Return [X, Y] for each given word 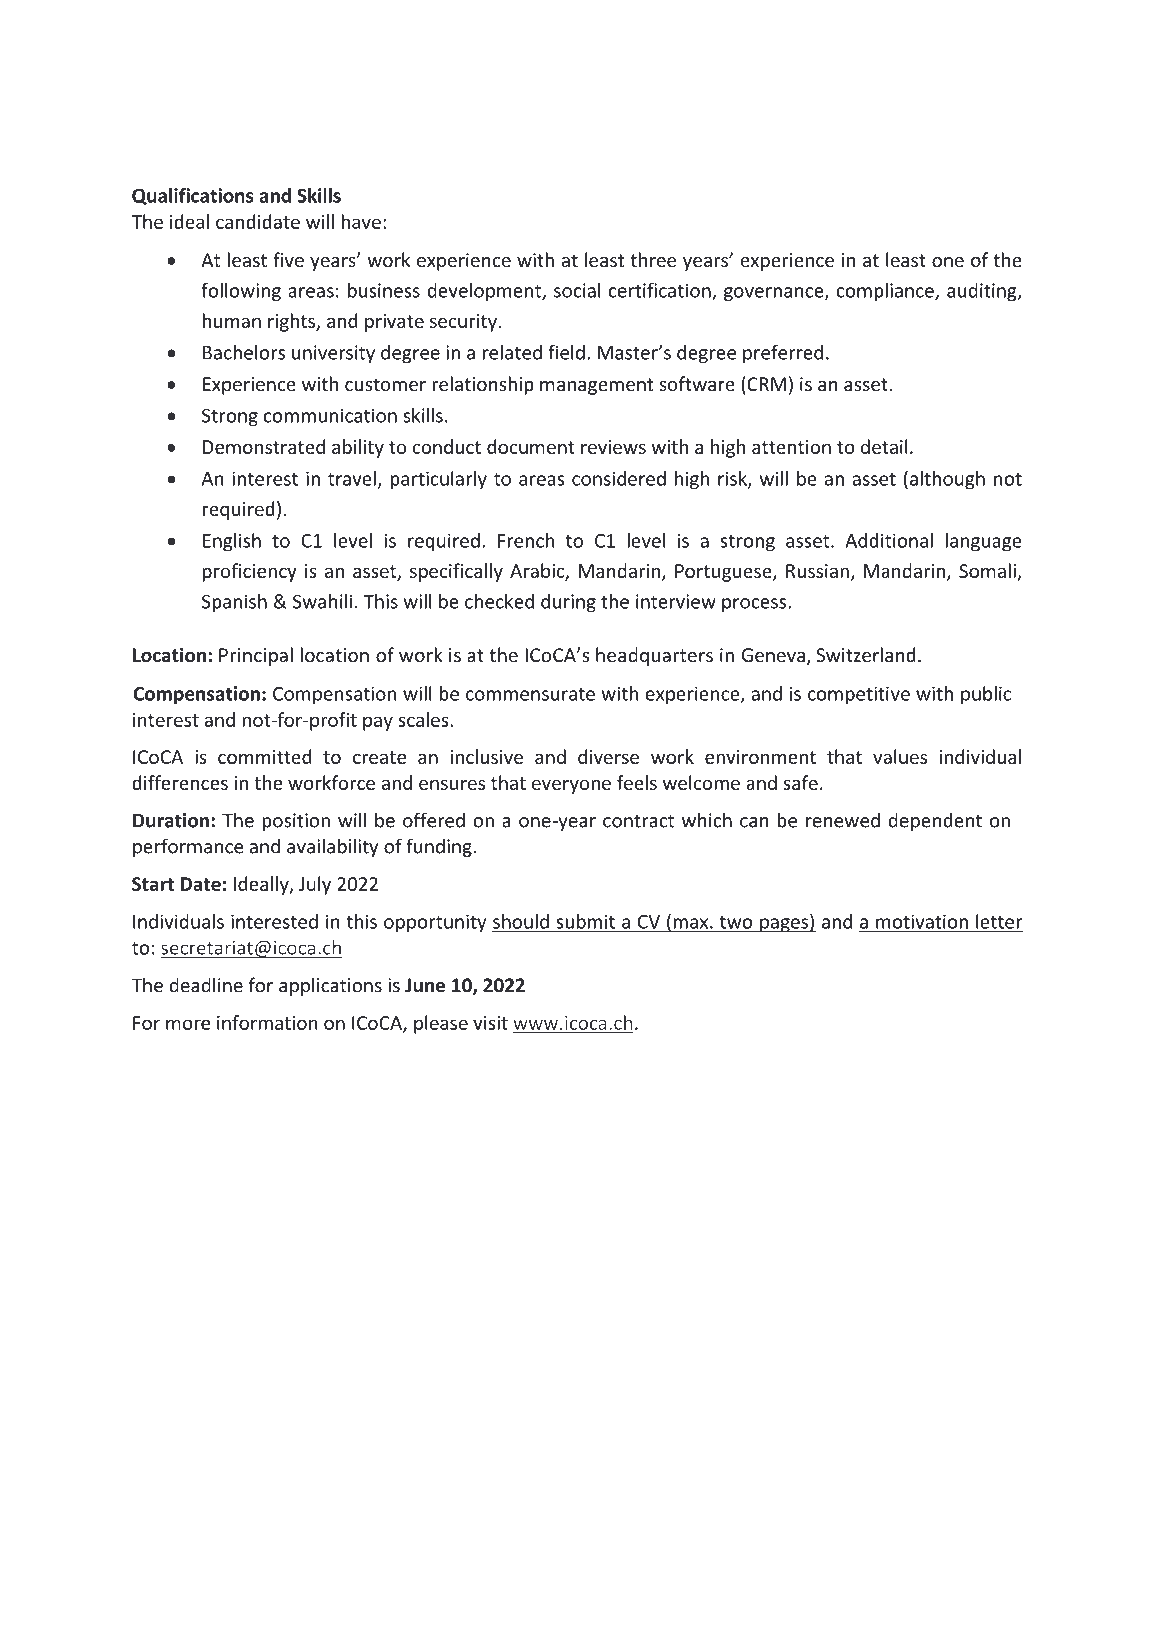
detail [884, 446]
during [568, 603]
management [596, 386]
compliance [886, 292]
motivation [922, 921]
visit [490, 1023]
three [653, 259]
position [296, 822]
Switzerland [866, 654]
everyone [571, 786]
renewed [843, 820]
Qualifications [193, 196]
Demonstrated [264, 446]
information [267, 1022]
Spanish [234, 603]
